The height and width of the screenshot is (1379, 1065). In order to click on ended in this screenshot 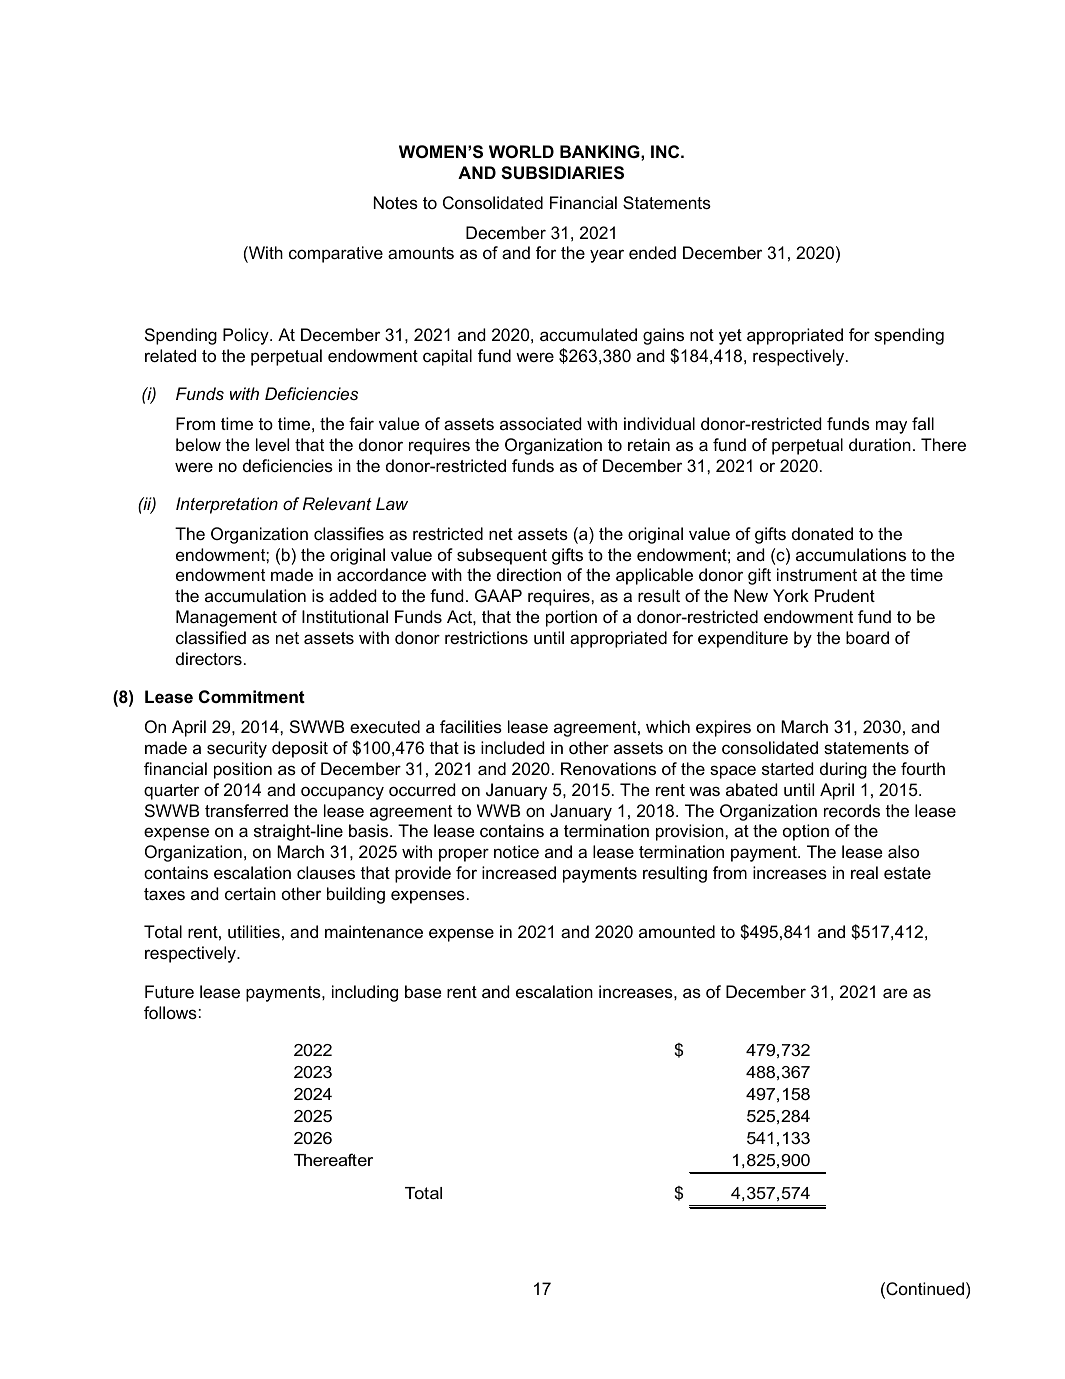, I will do `click(652, 252)`.
